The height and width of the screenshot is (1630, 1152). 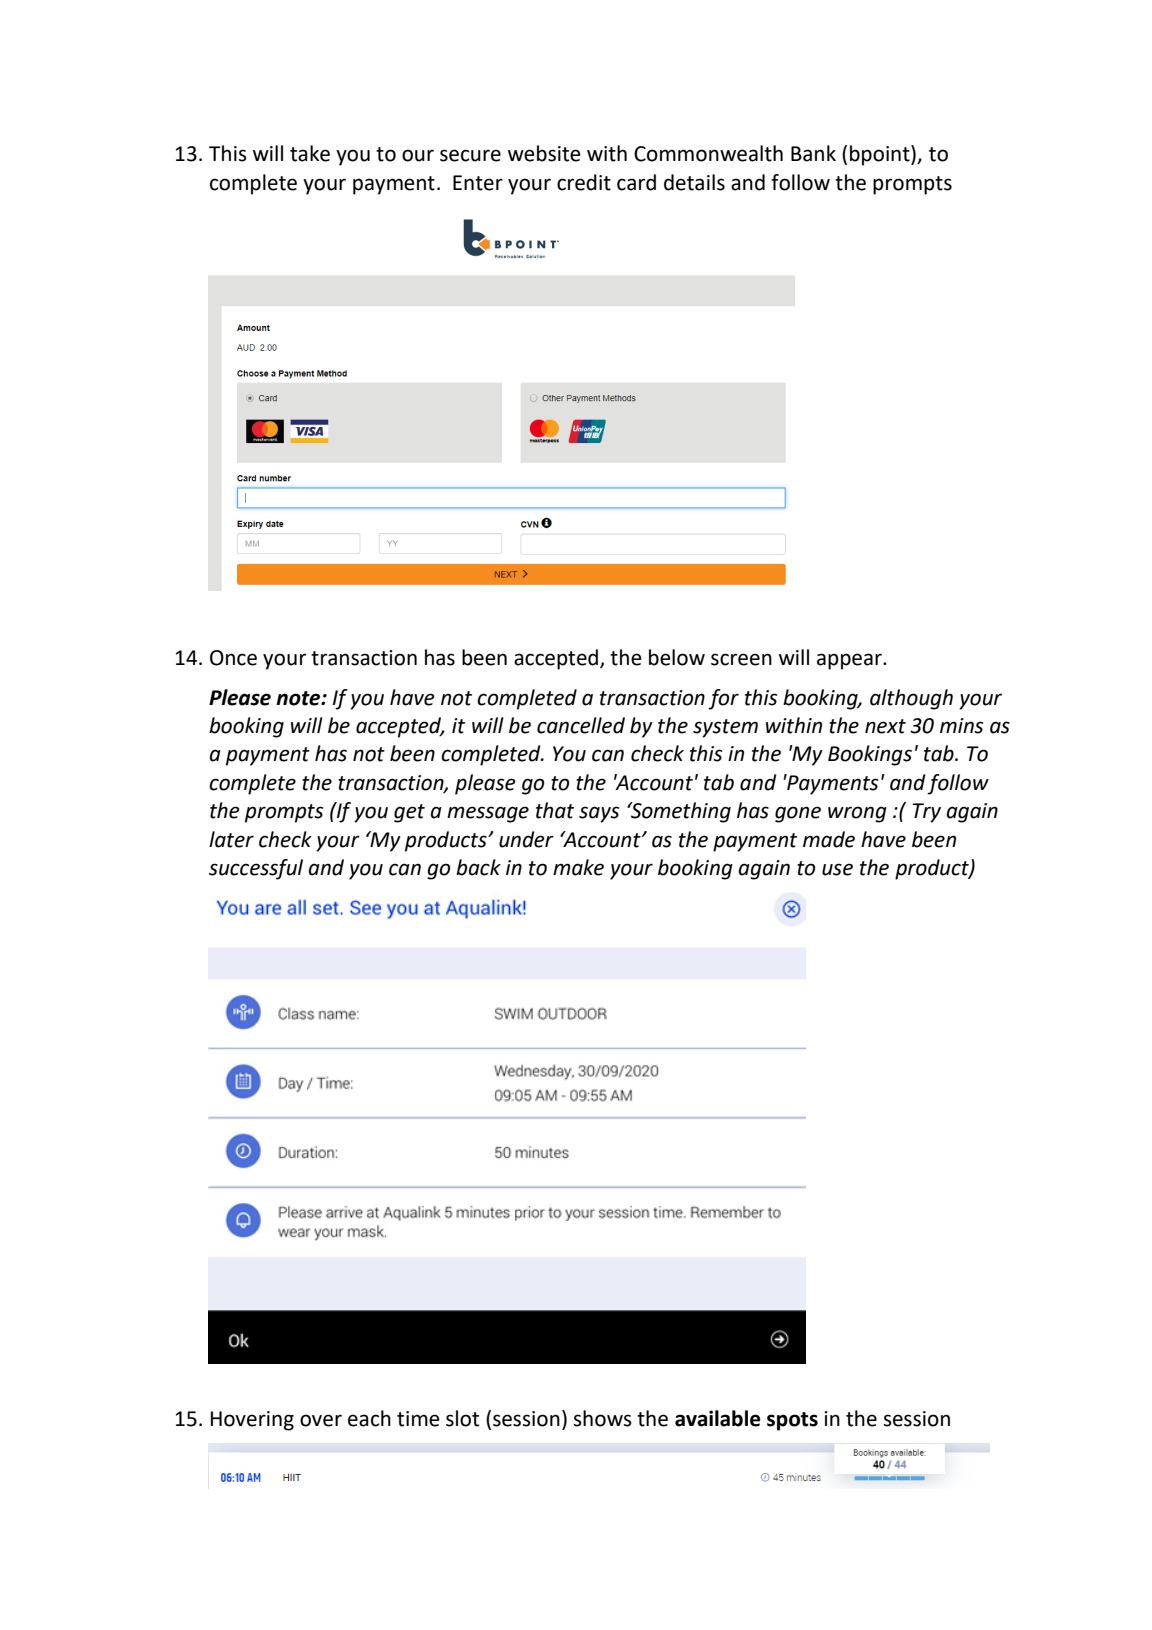 I want to click on credit, so click(x=584, y=182).
